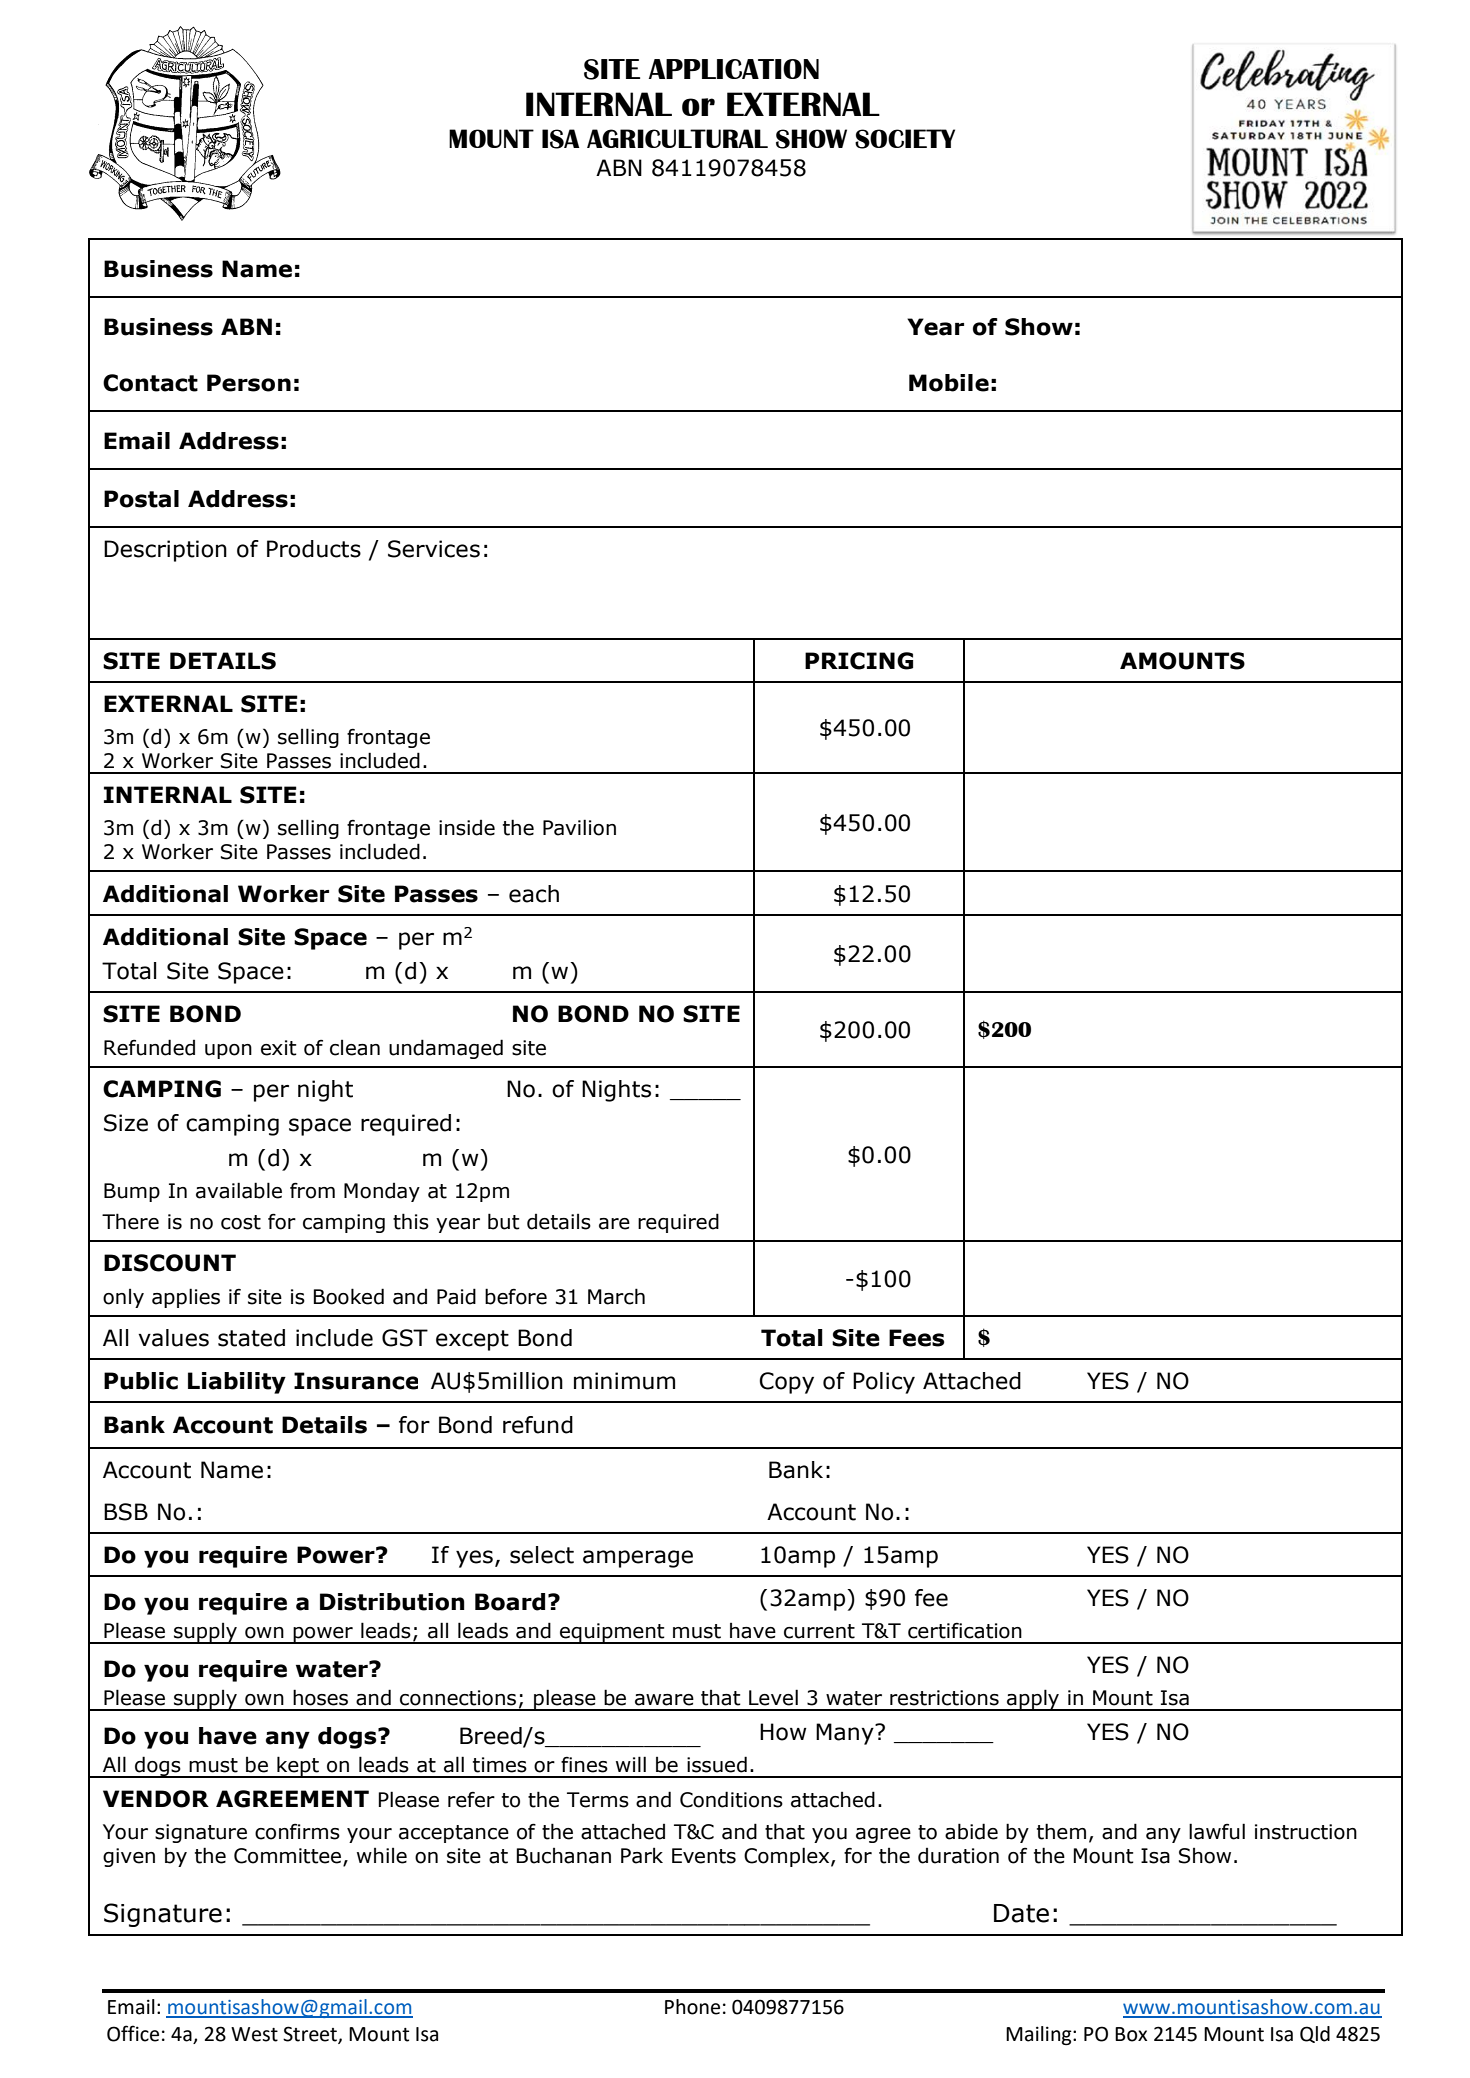 This screenshot has width=1470, height=2078. I want to click on Person, so click(249, 383).
